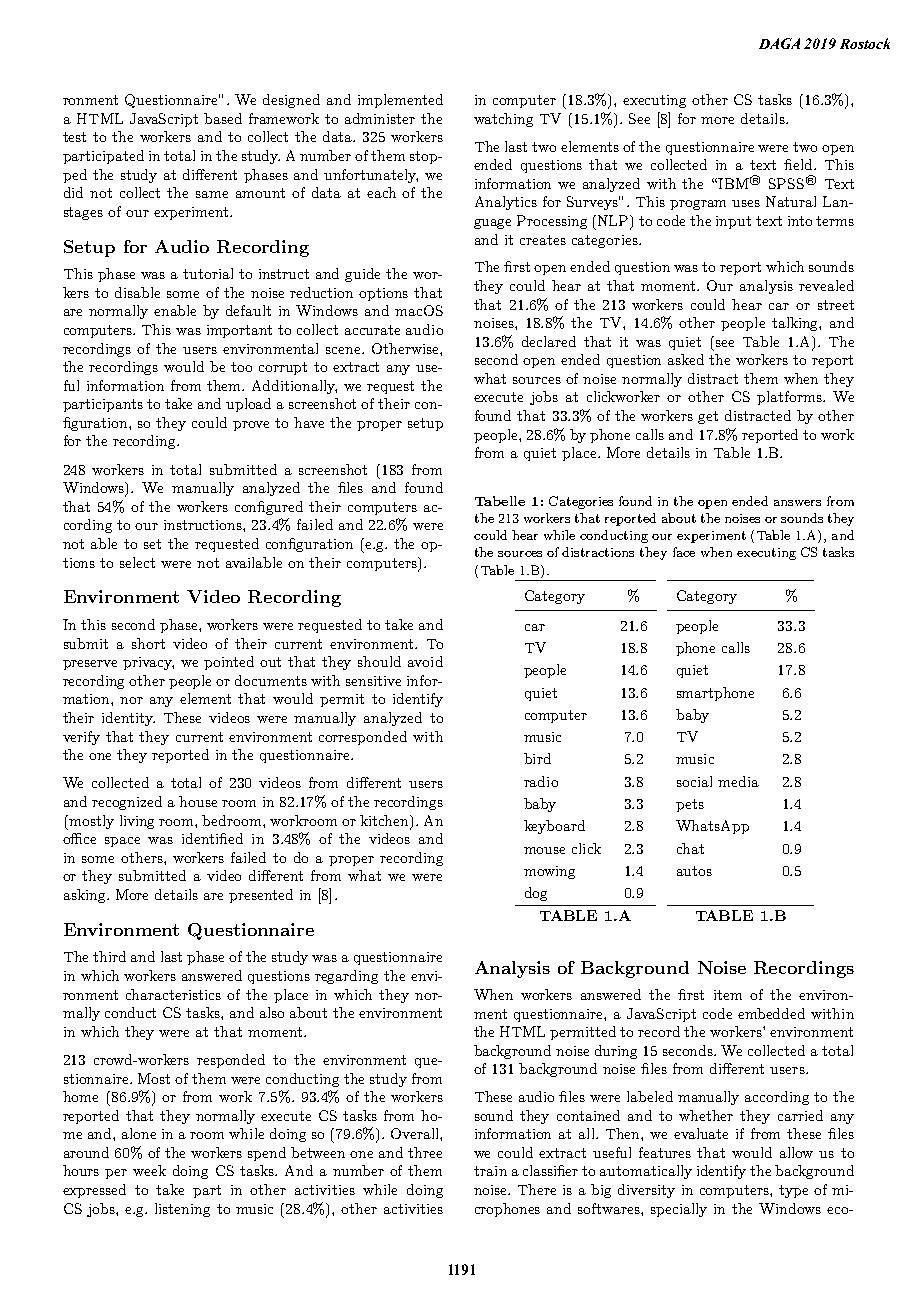 This document has width=924, height=1308. I want to click on platforms, so click(790, 398).
